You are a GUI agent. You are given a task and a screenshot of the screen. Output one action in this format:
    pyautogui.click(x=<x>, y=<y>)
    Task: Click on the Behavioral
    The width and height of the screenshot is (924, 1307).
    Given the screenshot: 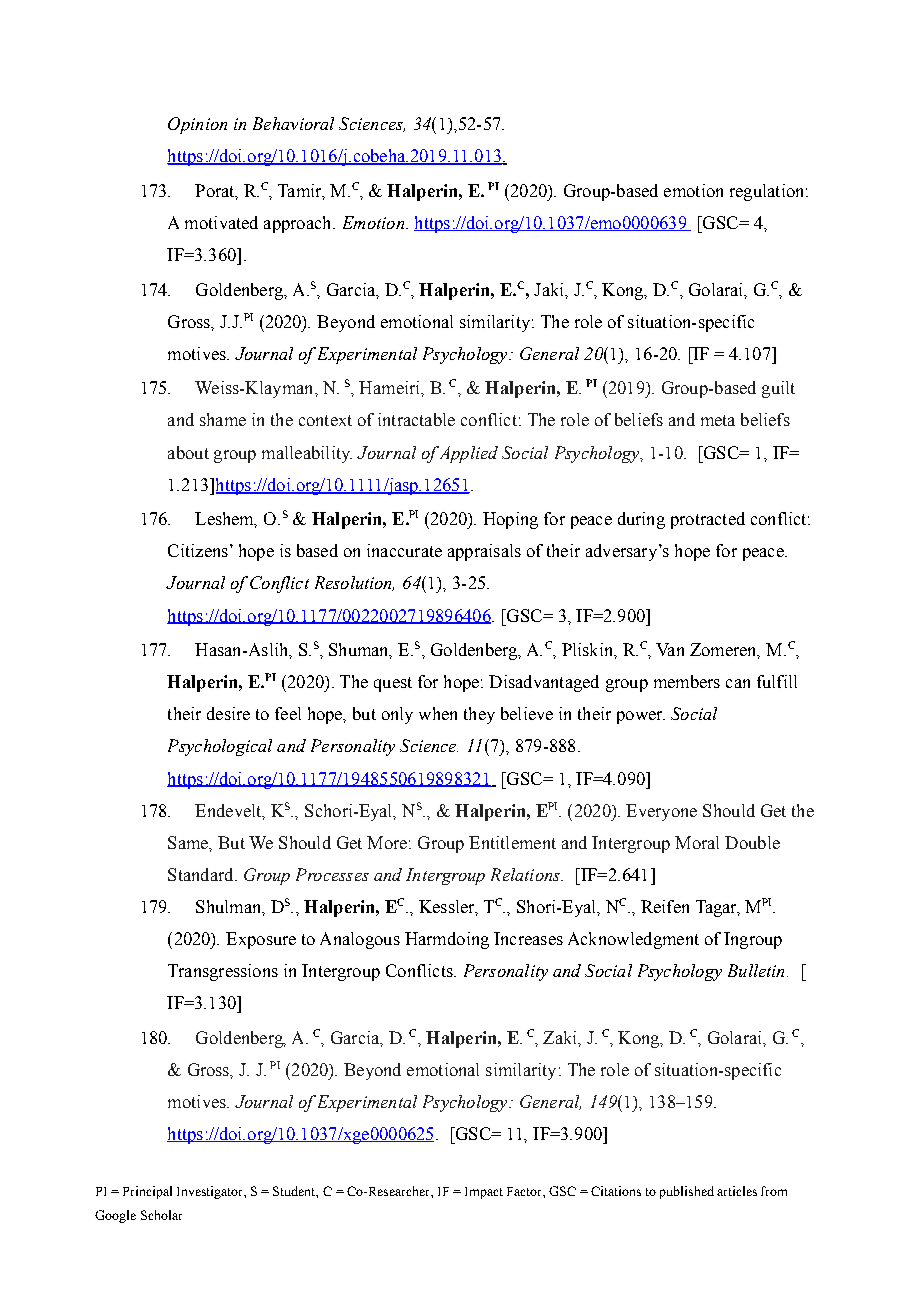 What is the action you would take?
    pyautogui.click(x=293, y=123)
